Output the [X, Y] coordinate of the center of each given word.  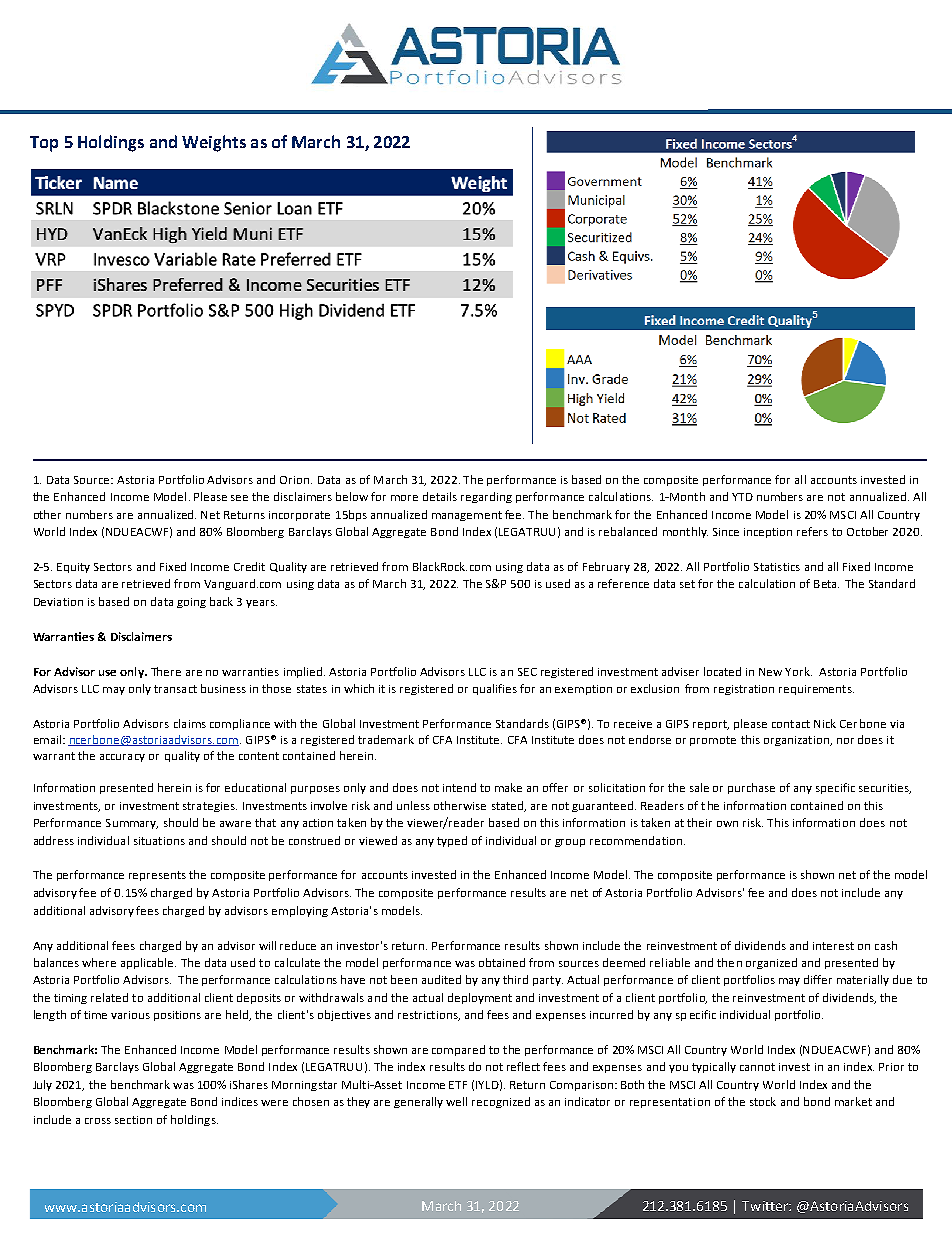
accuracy [122, 758]
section [133, 1120]
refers [812, 531]
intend [459, 787]
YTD [742, 497]
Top [44, 144]
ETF [458, 1085]
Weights [214, 143]
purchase [751, 788]
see [239, 498]
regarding [486, 497]
